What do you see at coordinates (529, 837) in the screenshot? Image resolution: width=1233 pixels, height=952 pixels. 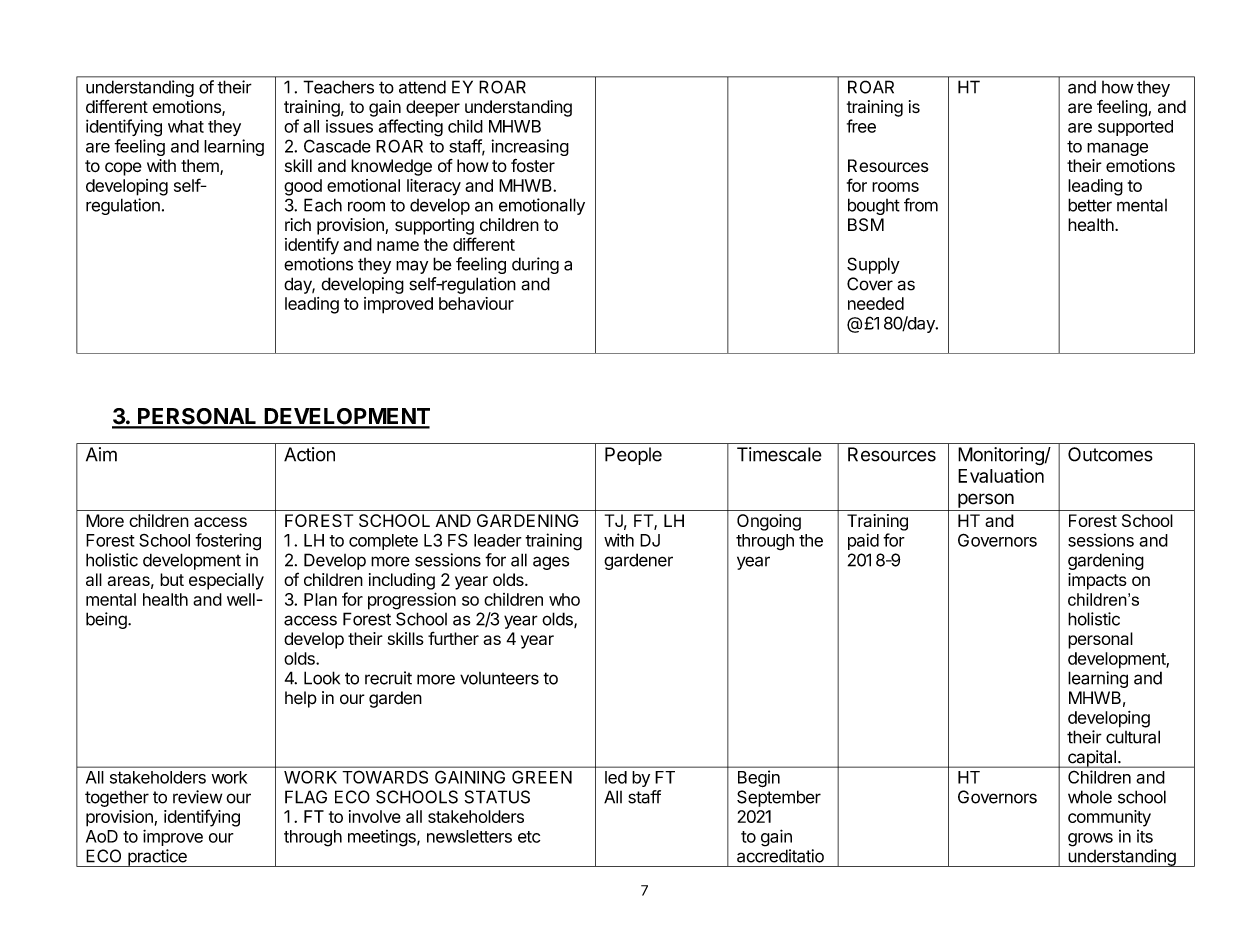 I see `etc` at bounding box center [529, 837].
